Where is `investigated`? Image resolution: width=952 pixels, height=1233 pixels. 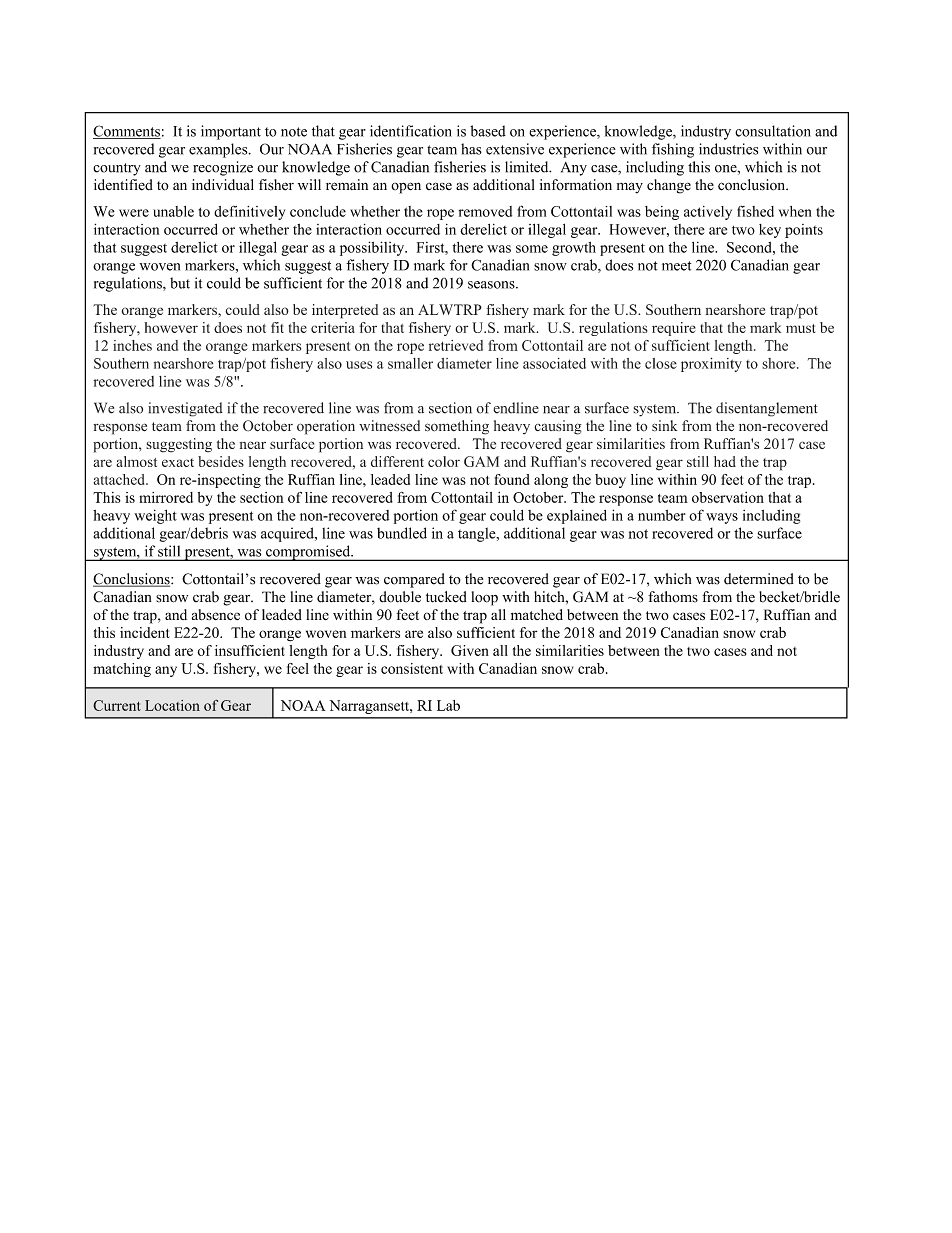
investigated is located at coordinates (185, 409).
